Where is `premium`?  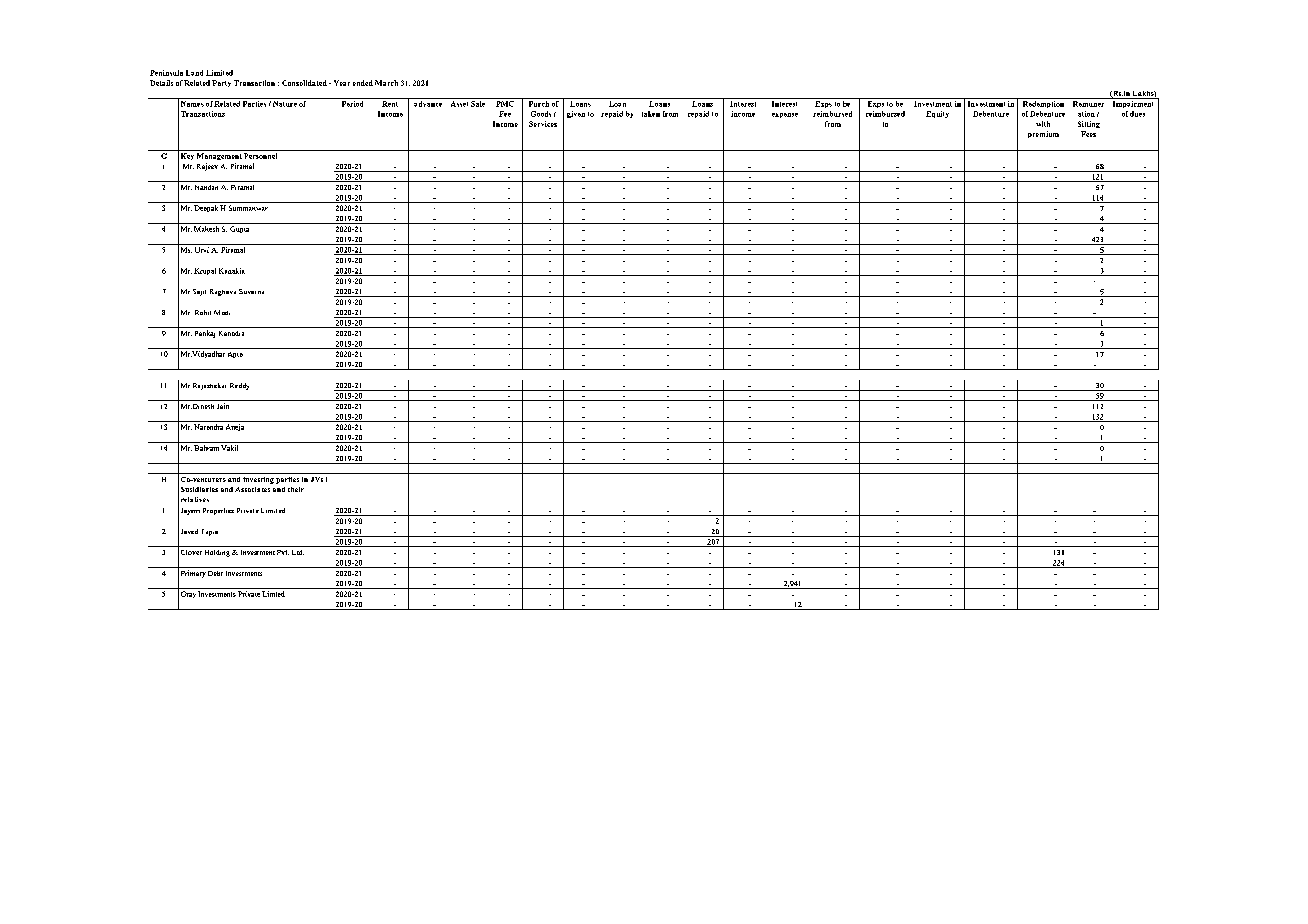 premium is located at coordinates (1043, 134).
